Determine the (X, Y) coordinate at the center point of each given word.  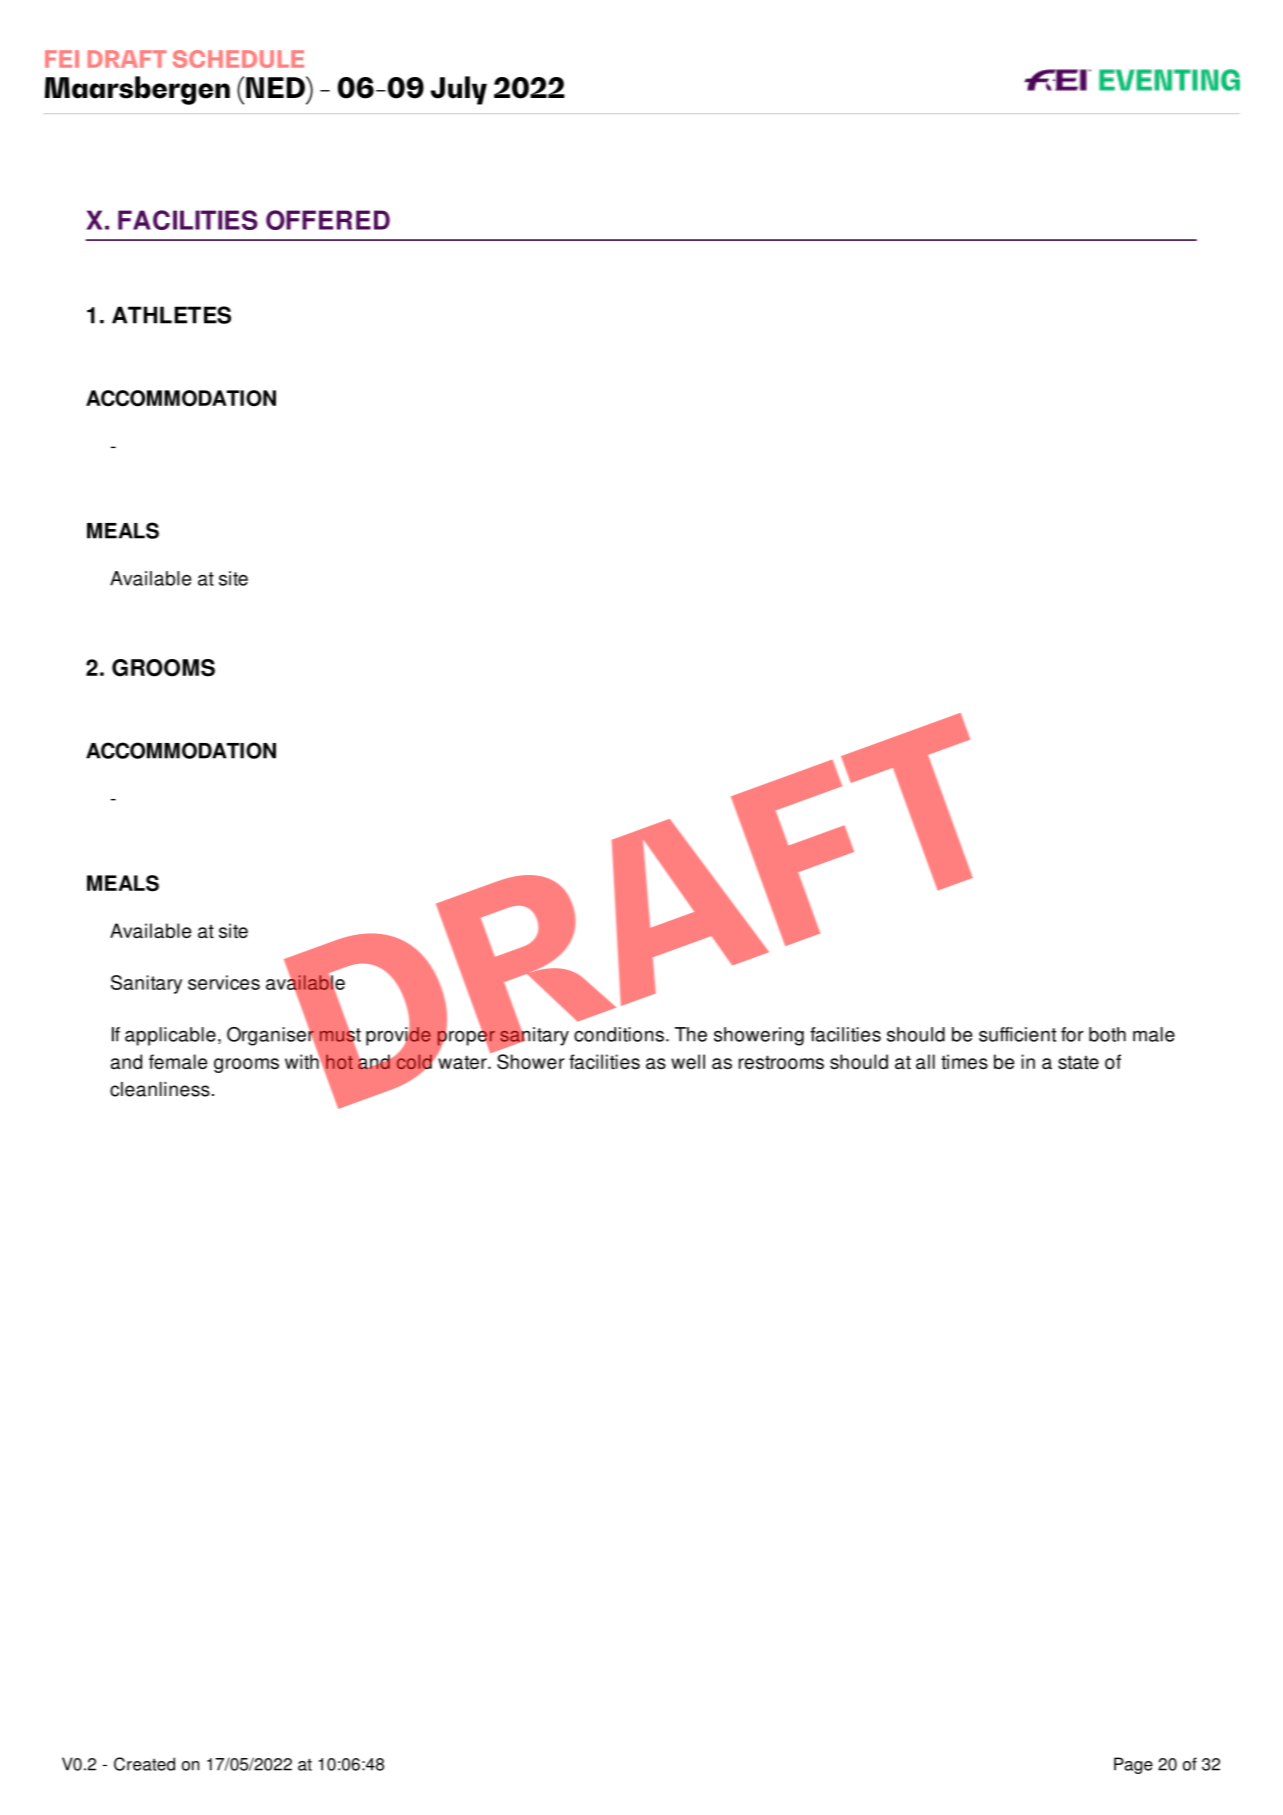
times (964, 1061)
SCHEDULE (238, 59)
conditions (619, 1034)
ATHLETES (171, 315)
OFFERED (328, 220)
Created (144, 1764)
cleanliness (160, 1089)
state (1078, 1062)
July (459, 90)
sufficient (1017, 1034)
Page (1133, 1765)
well (688, 1061)
